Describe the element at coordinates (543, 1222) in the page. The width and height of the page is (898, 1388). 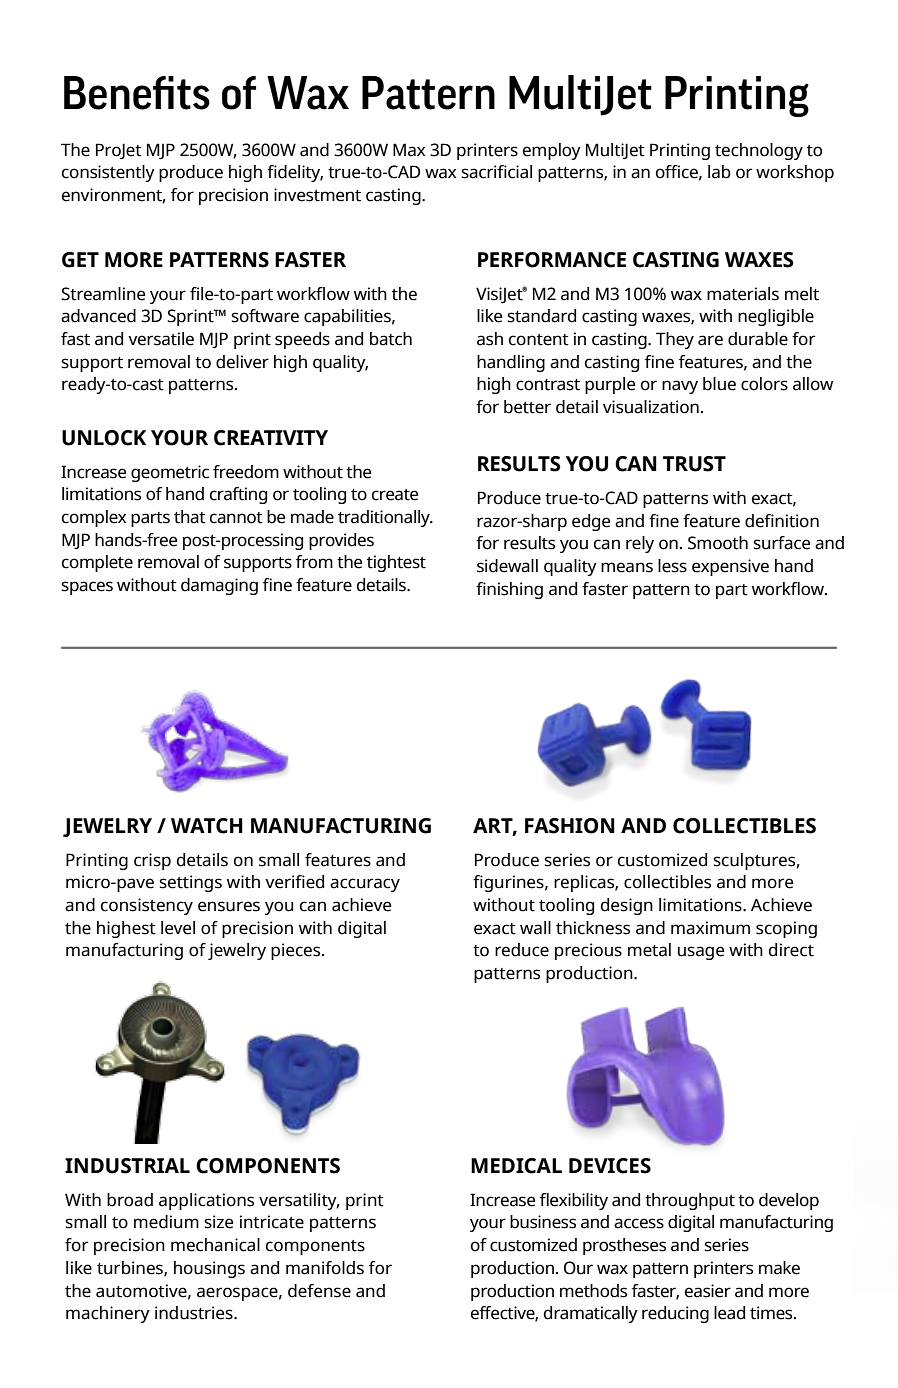
I see `business` at that location.
